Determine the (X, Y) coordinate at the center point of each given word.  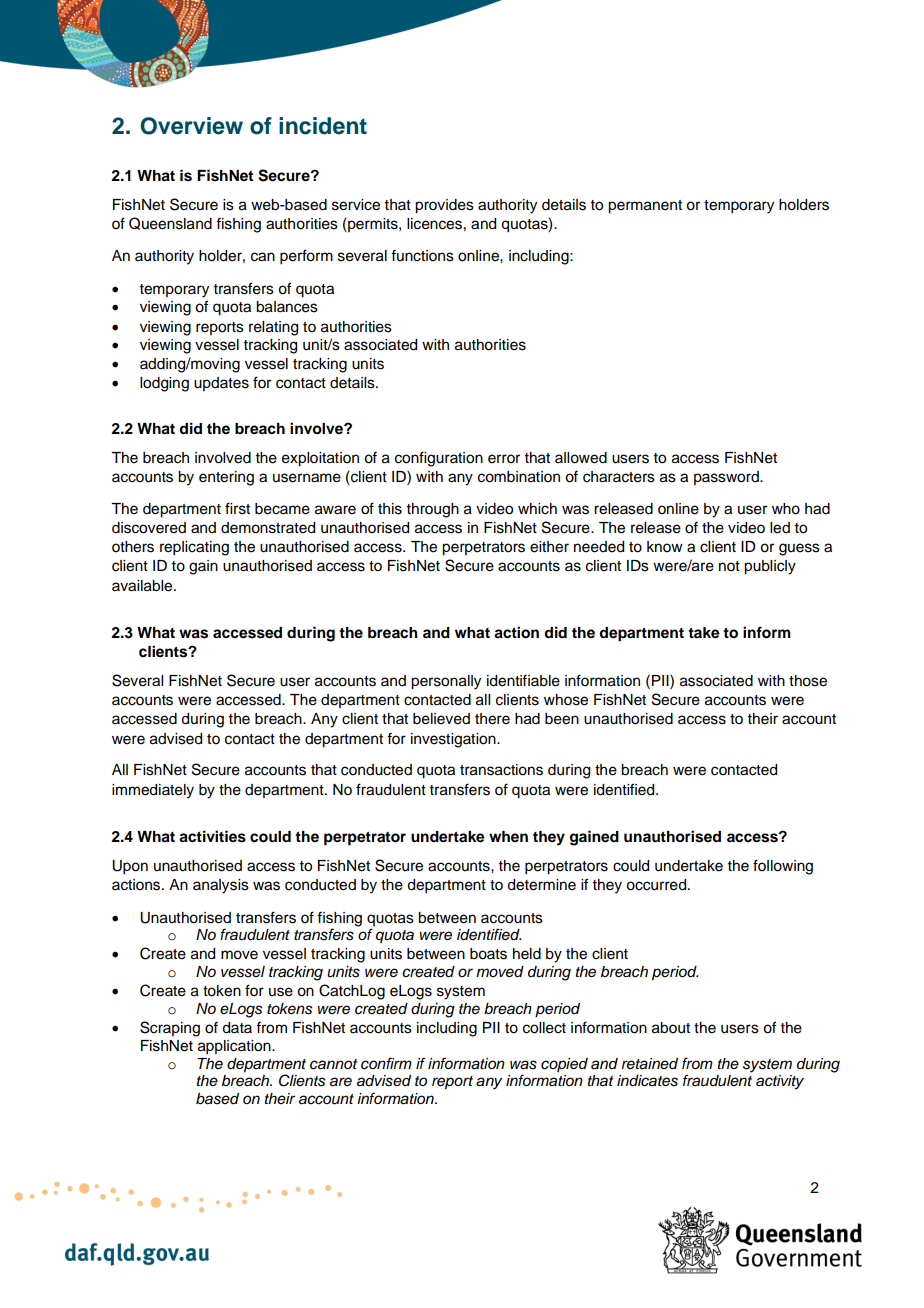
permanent (645, 207)
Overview (191, 126)
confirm (386, 1063)
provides (444, 206)
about (671, 1028)
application (235, 1047)
